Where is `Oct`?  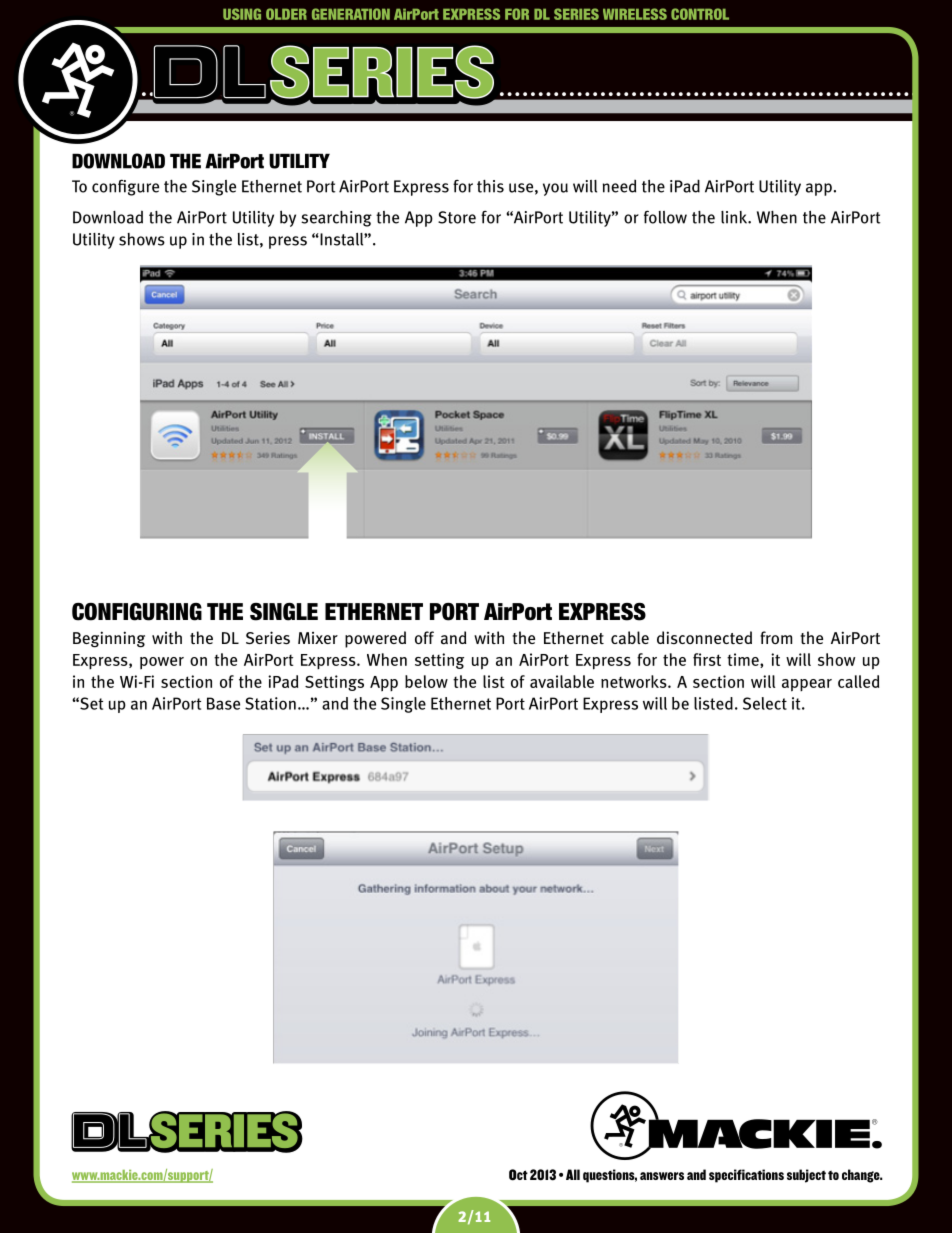 Oct is located at coordinates (518, 1175).
